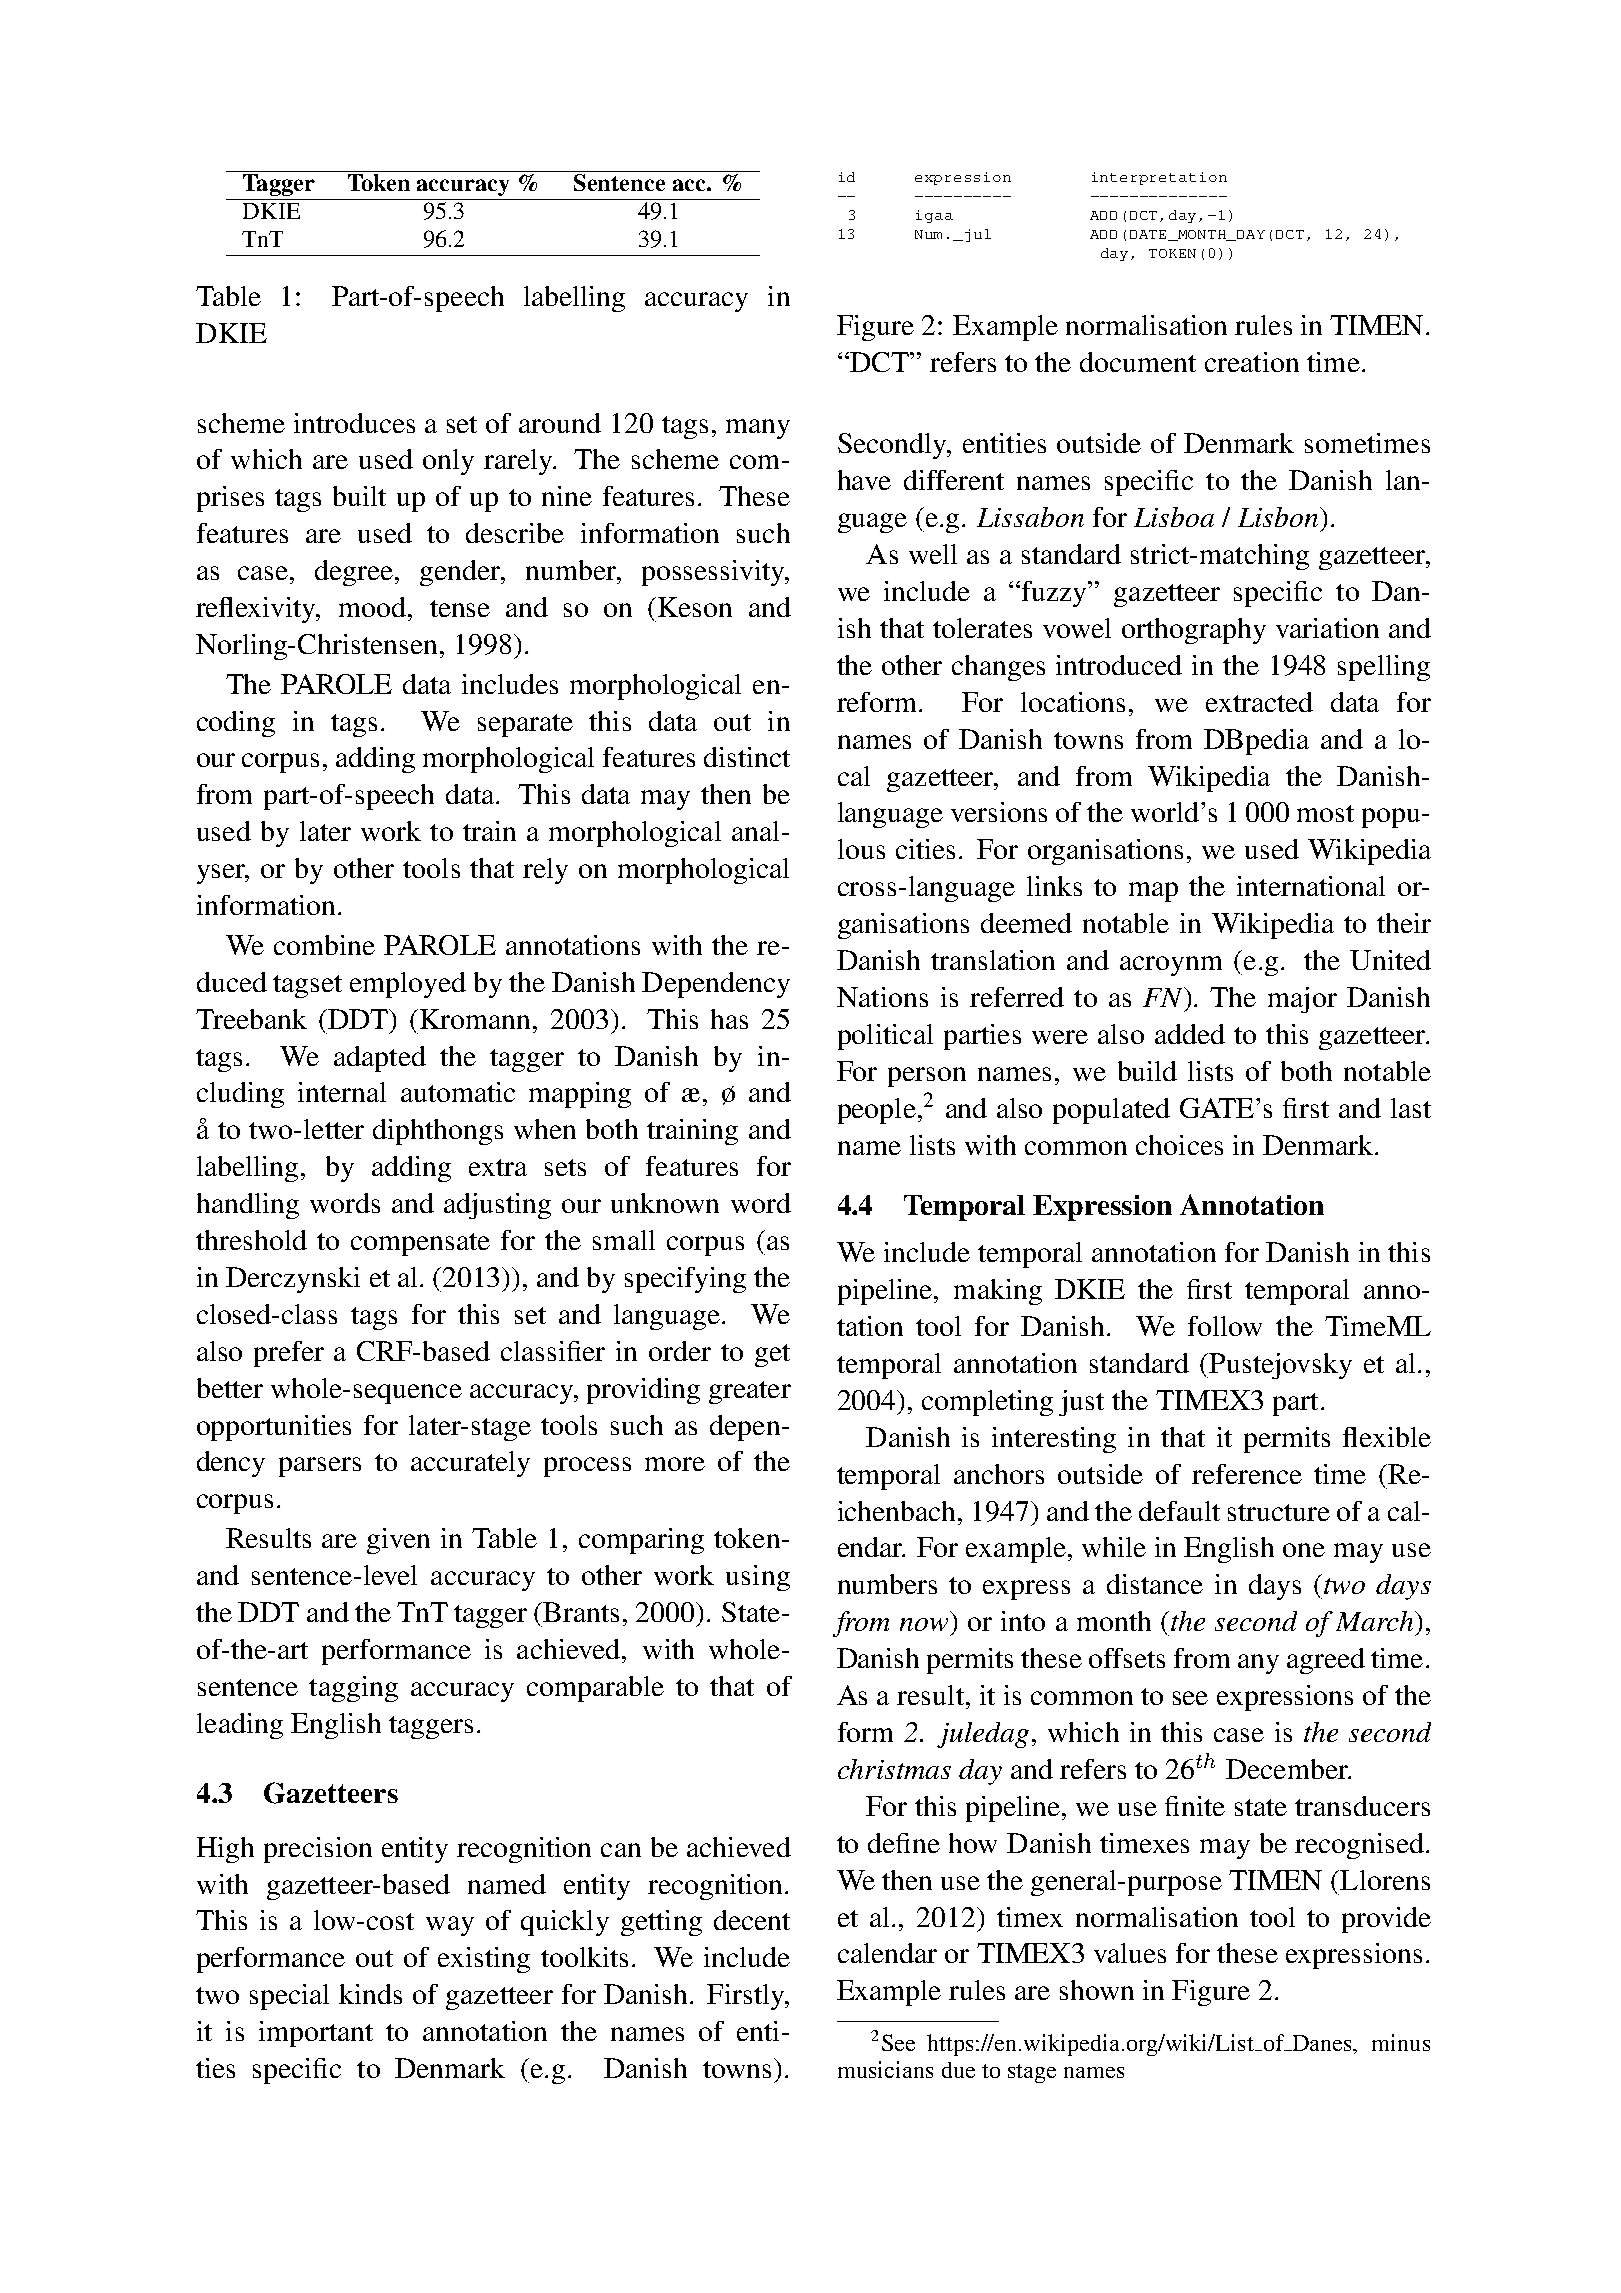  I want to click on given, so click(398, 1541).
